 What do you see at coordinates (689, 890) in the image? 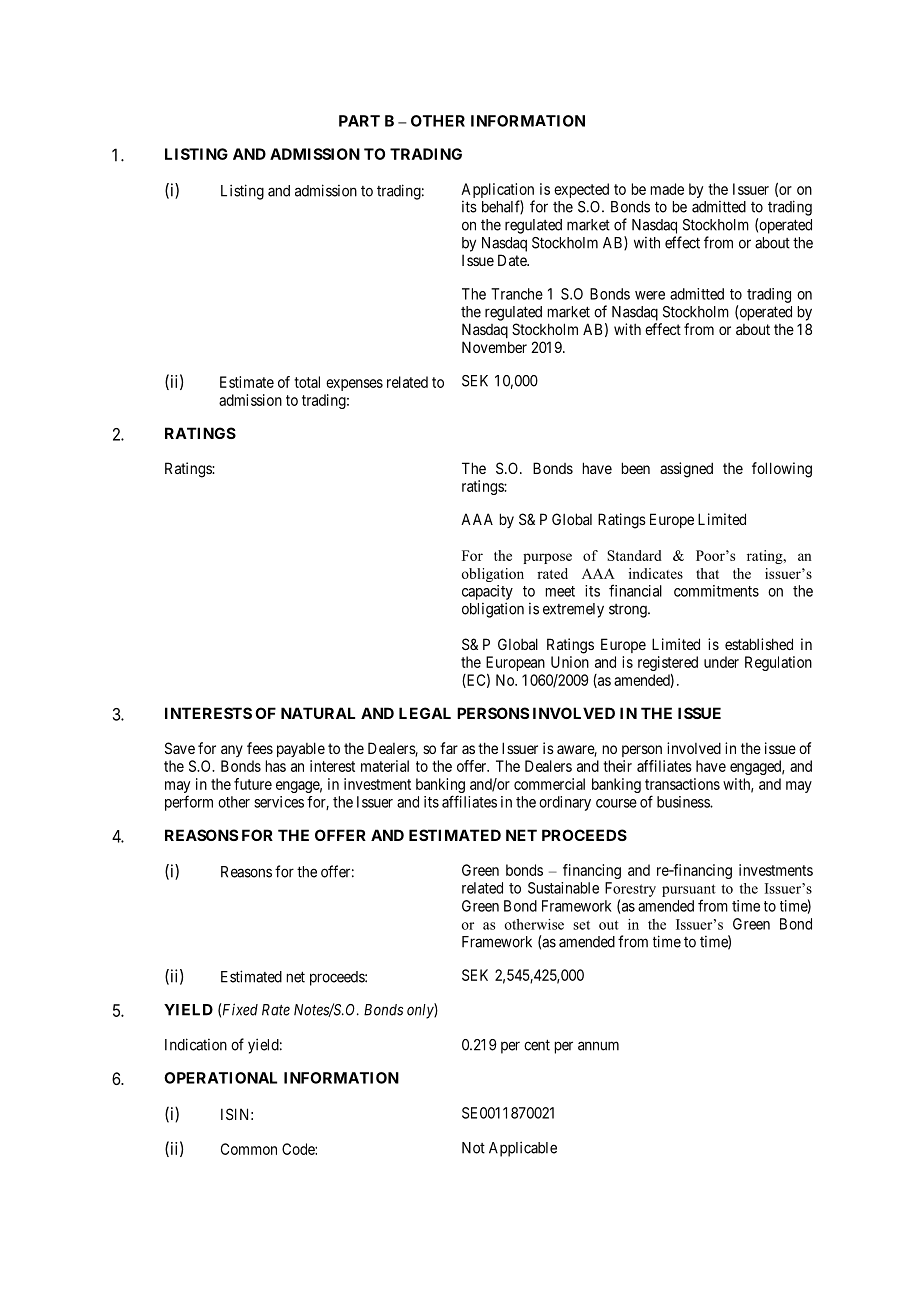
I see `pursuant` at bounding box center [689, 890].
